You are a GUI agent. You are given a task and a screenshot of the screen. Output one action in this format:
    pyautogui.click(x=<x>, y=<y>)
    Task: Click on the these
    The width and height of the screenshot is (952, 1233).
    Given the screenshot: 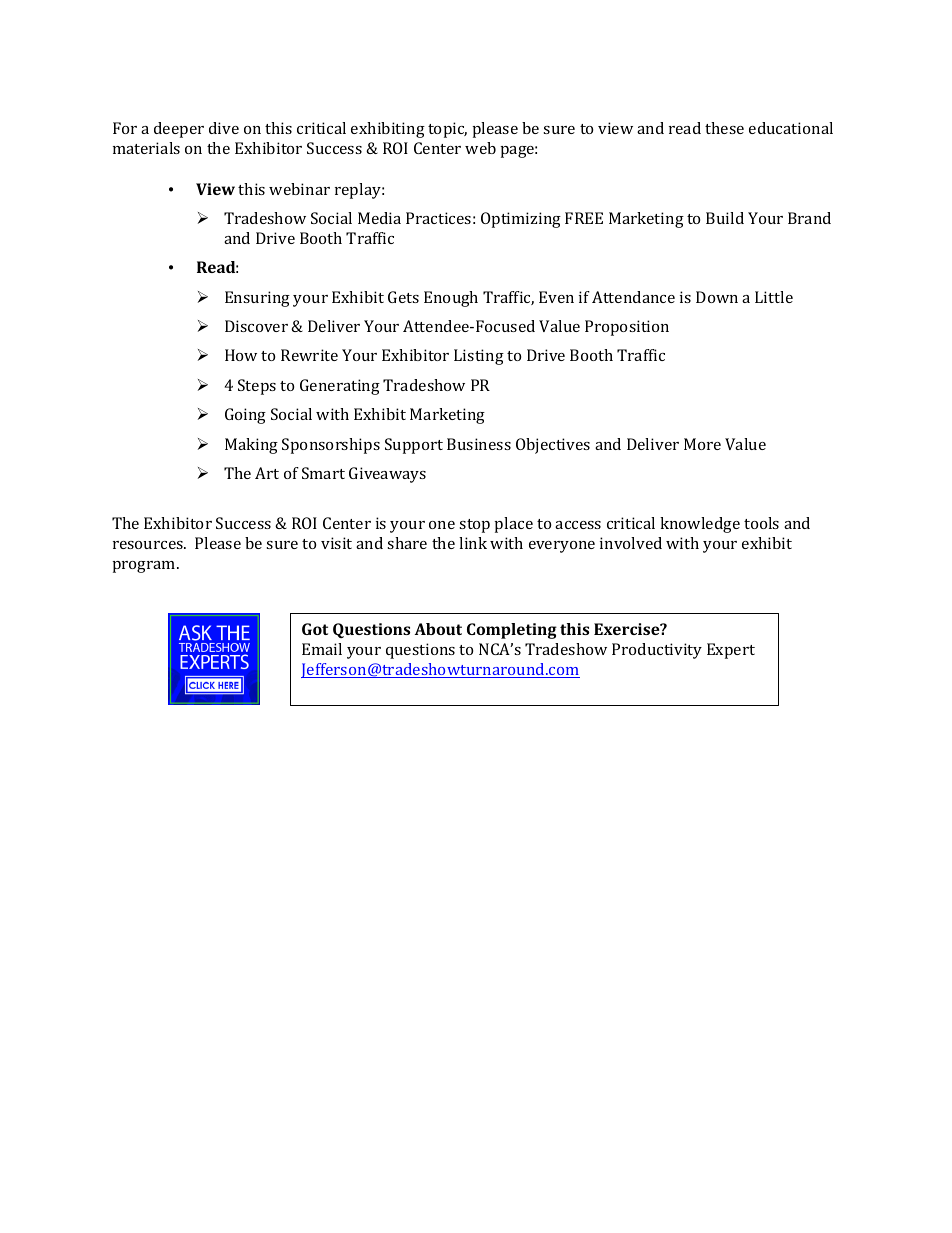 What is the action you would take?
    pyautogui.click(x=724, y=128)
